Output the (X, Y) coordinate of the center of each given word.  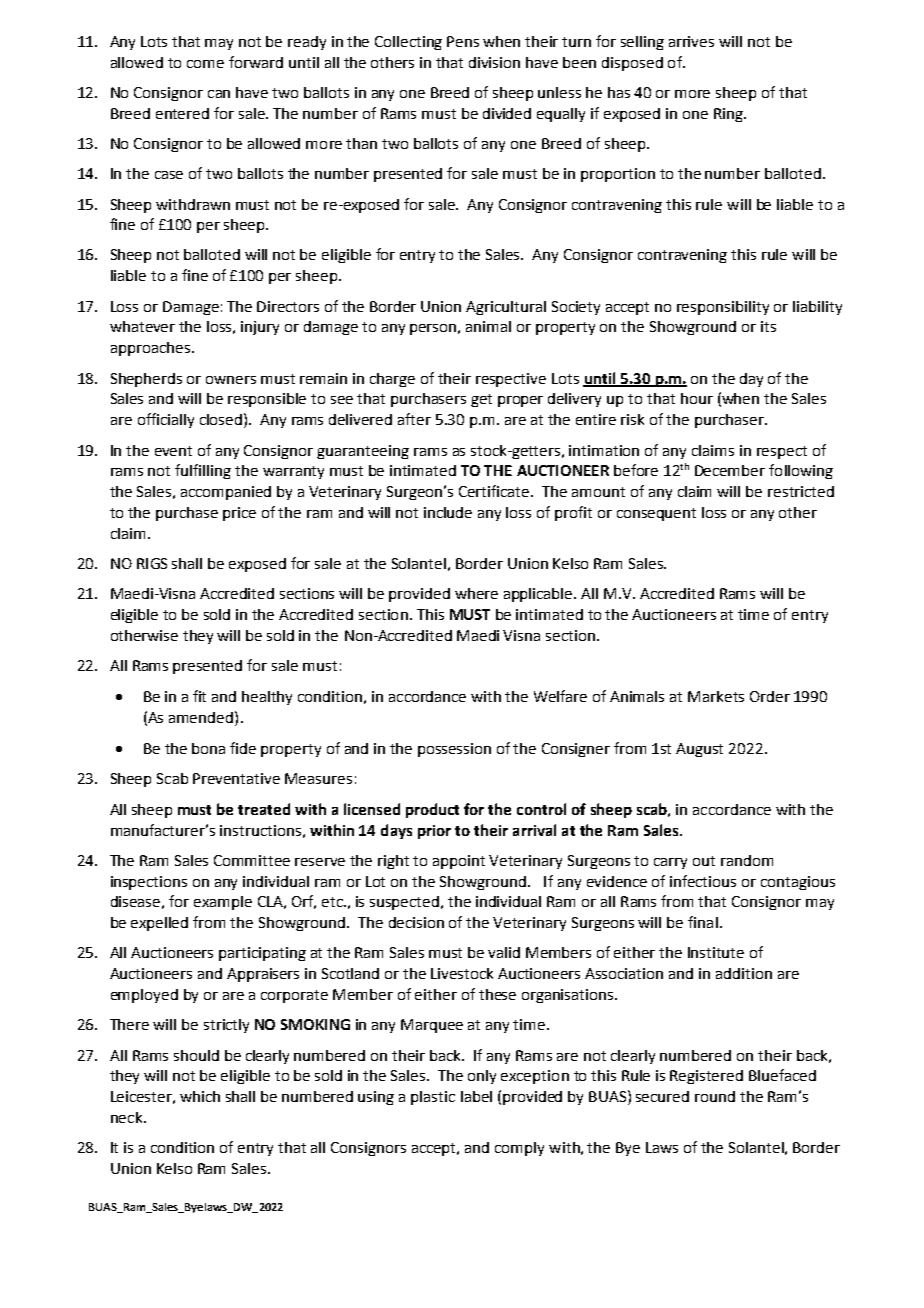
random (747, 860)
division (494, 62)
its (768, 326)
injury (260, 328)
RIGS (152, 563)
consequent (656, 514)
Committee (252, 860)
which (200, 1096)
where (476, 593)
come (205, 64)
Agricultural (506, 308)
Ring (729, 115)
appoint (459, 862)
